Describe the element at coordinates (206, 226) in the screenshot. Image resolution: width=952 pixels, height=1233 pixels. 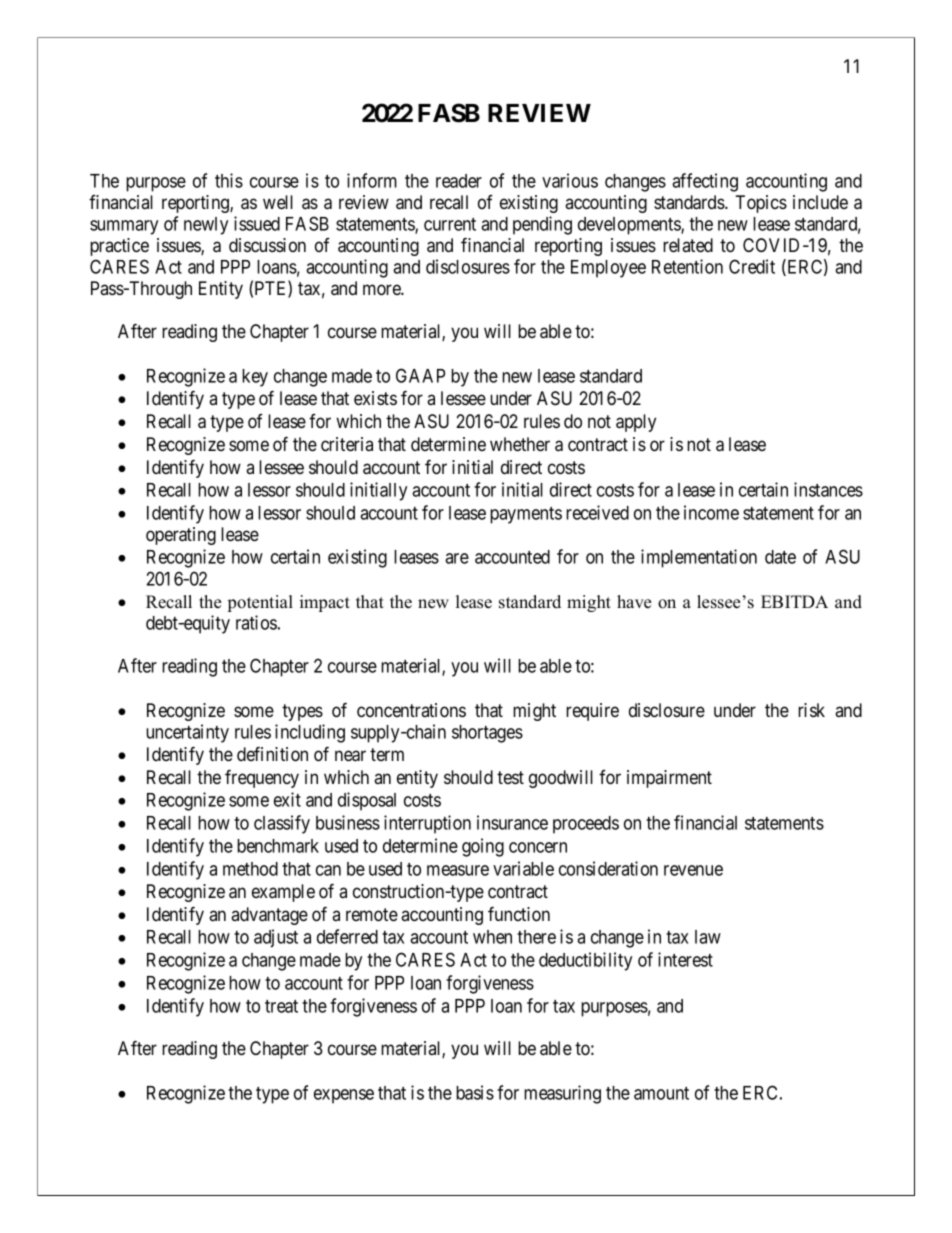
I see `newly` at that location.
